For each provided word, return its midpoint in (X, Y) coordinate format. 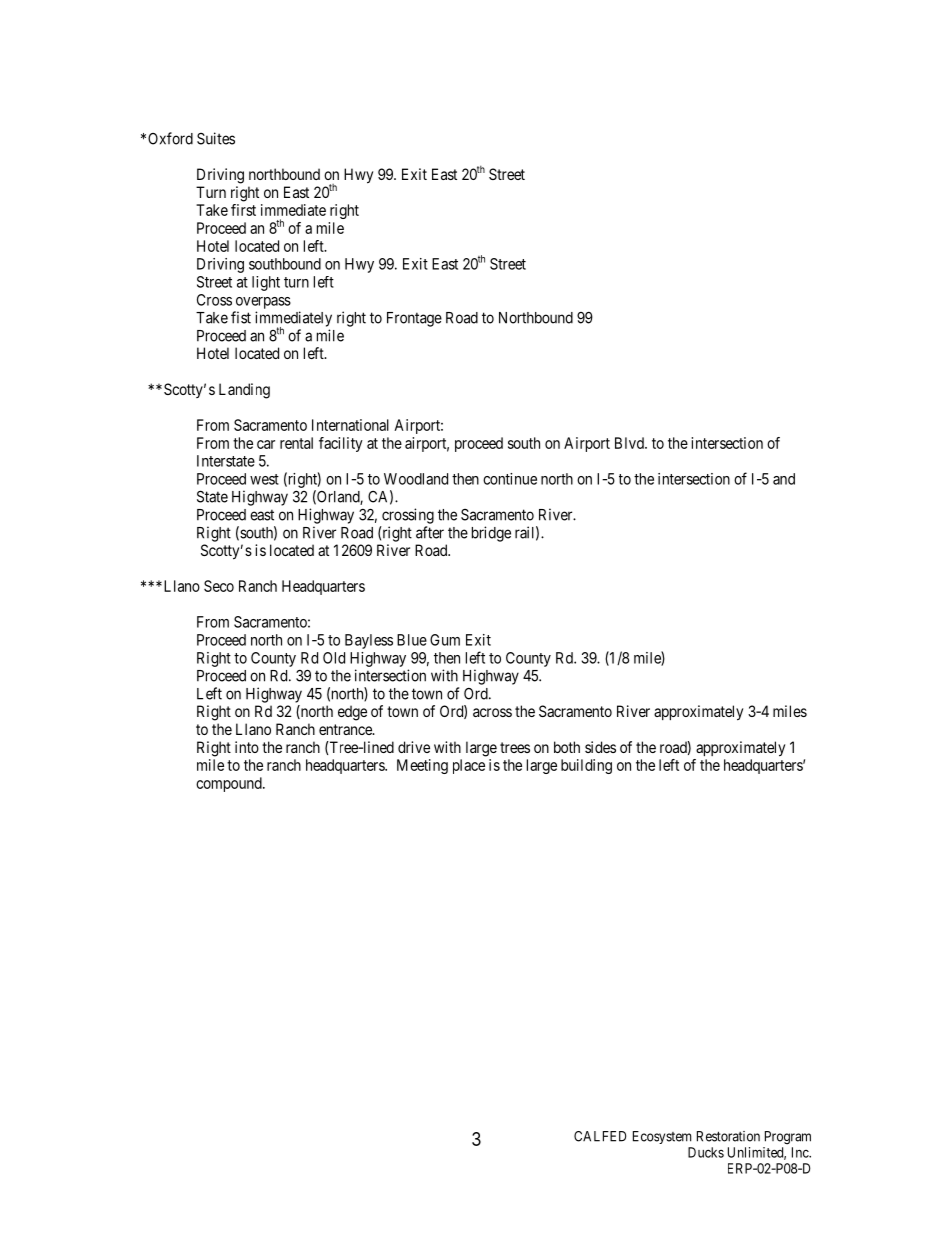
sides (600, 747)
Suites (216, 138)
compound (230, 784)
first (243, 210)
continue (510, 479)
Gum (445, 640)
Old (334, 658)
